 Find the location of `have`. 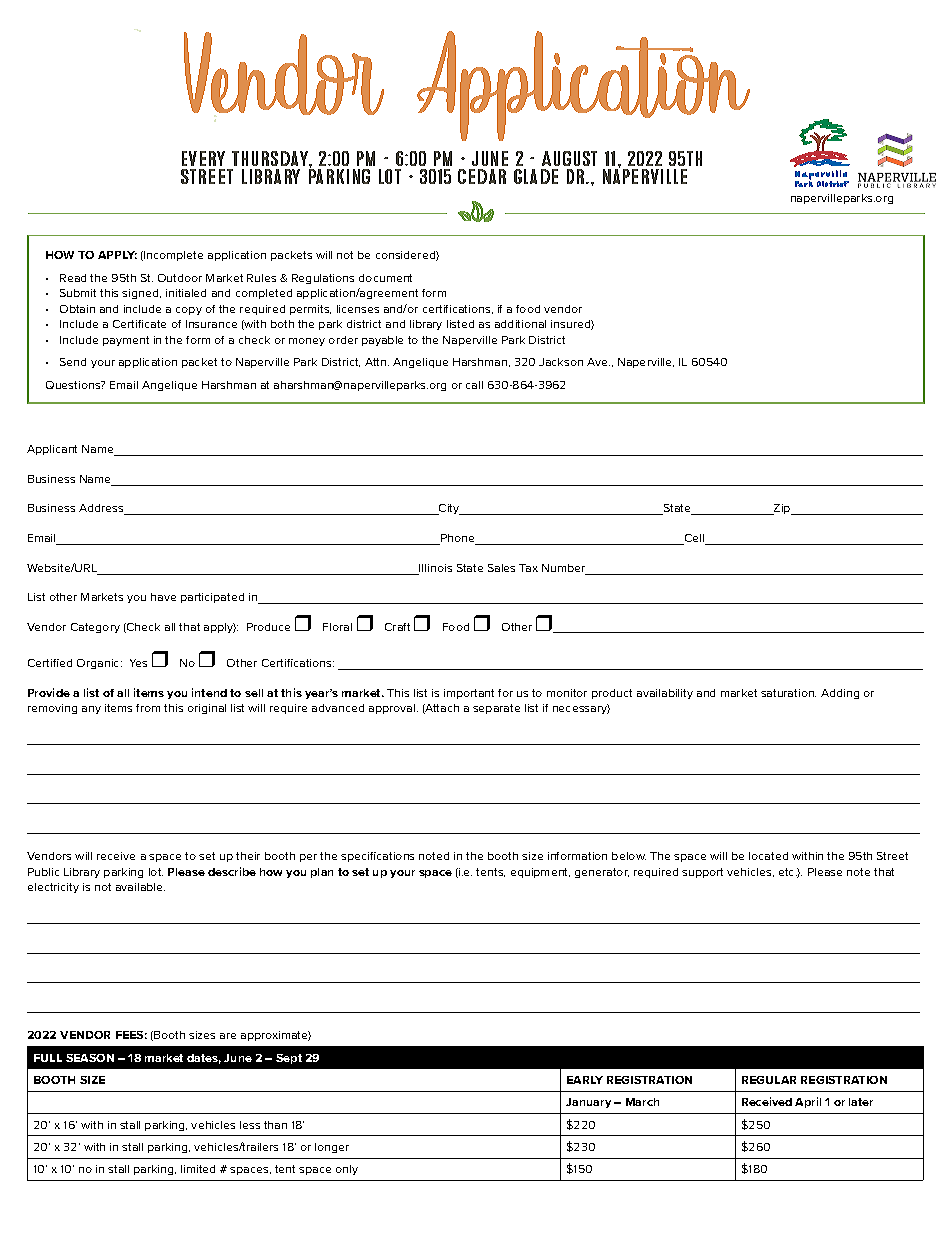

have is located at coordinates (163, 597).
